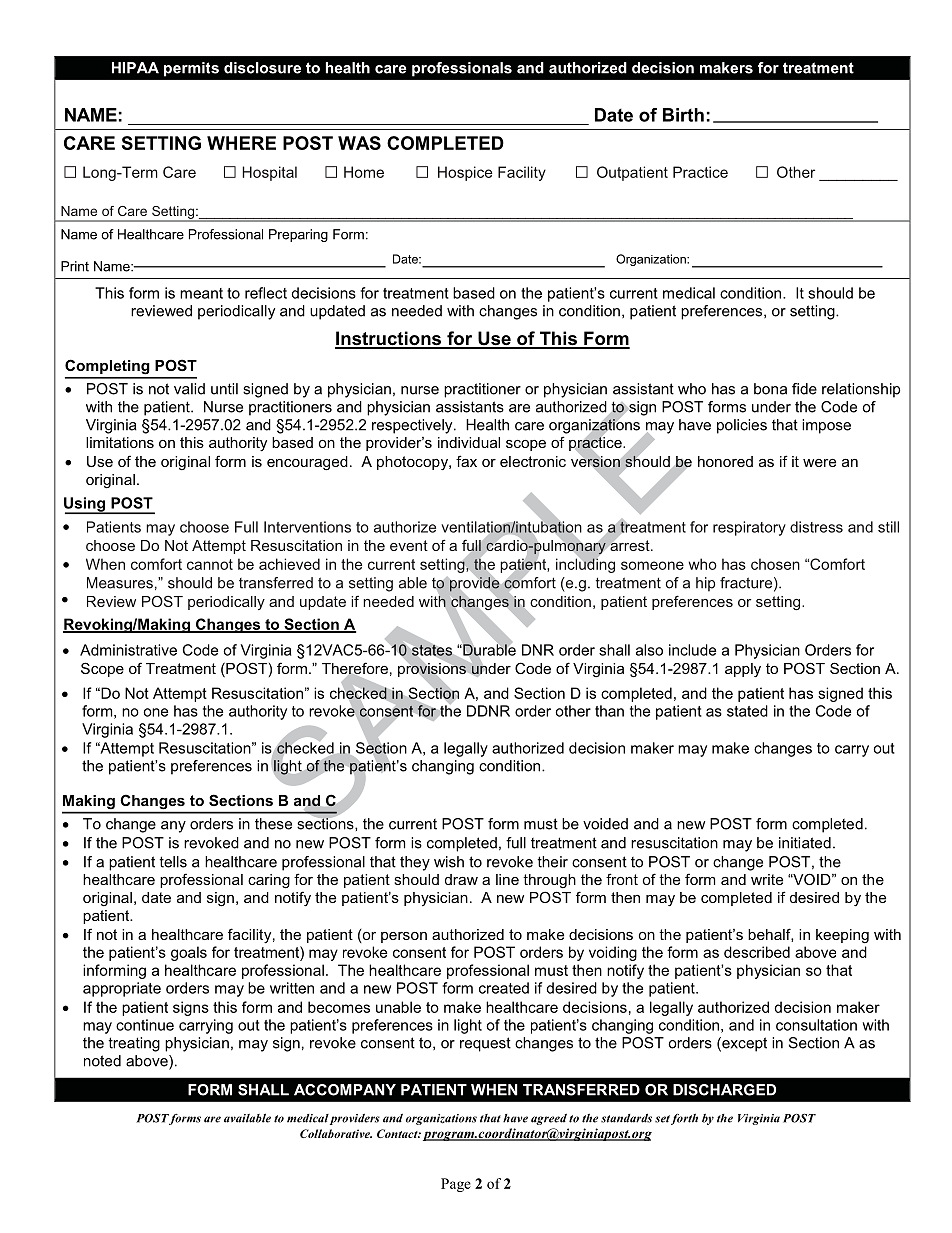 The image size is (952, 1233). I want to click on bona, so click(770, 389).
